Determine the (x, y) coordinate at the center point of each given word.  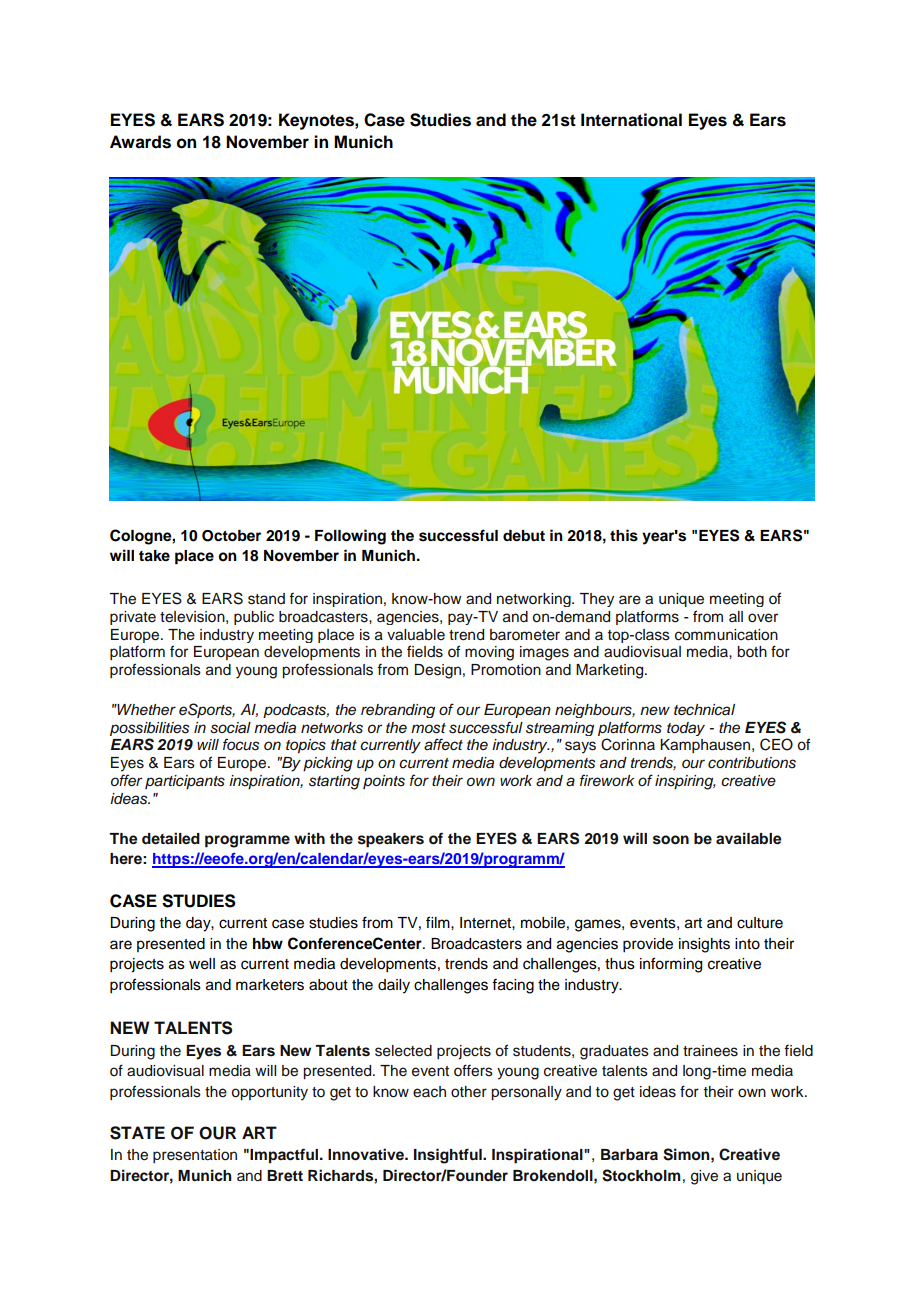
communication (726, 635)
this (624, 535)
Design (438, 671)
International (631, 120)
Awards (140, 142)
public (254, 618)
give (704, 1177)
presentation (195, 1156)
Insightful (449, 1156)
